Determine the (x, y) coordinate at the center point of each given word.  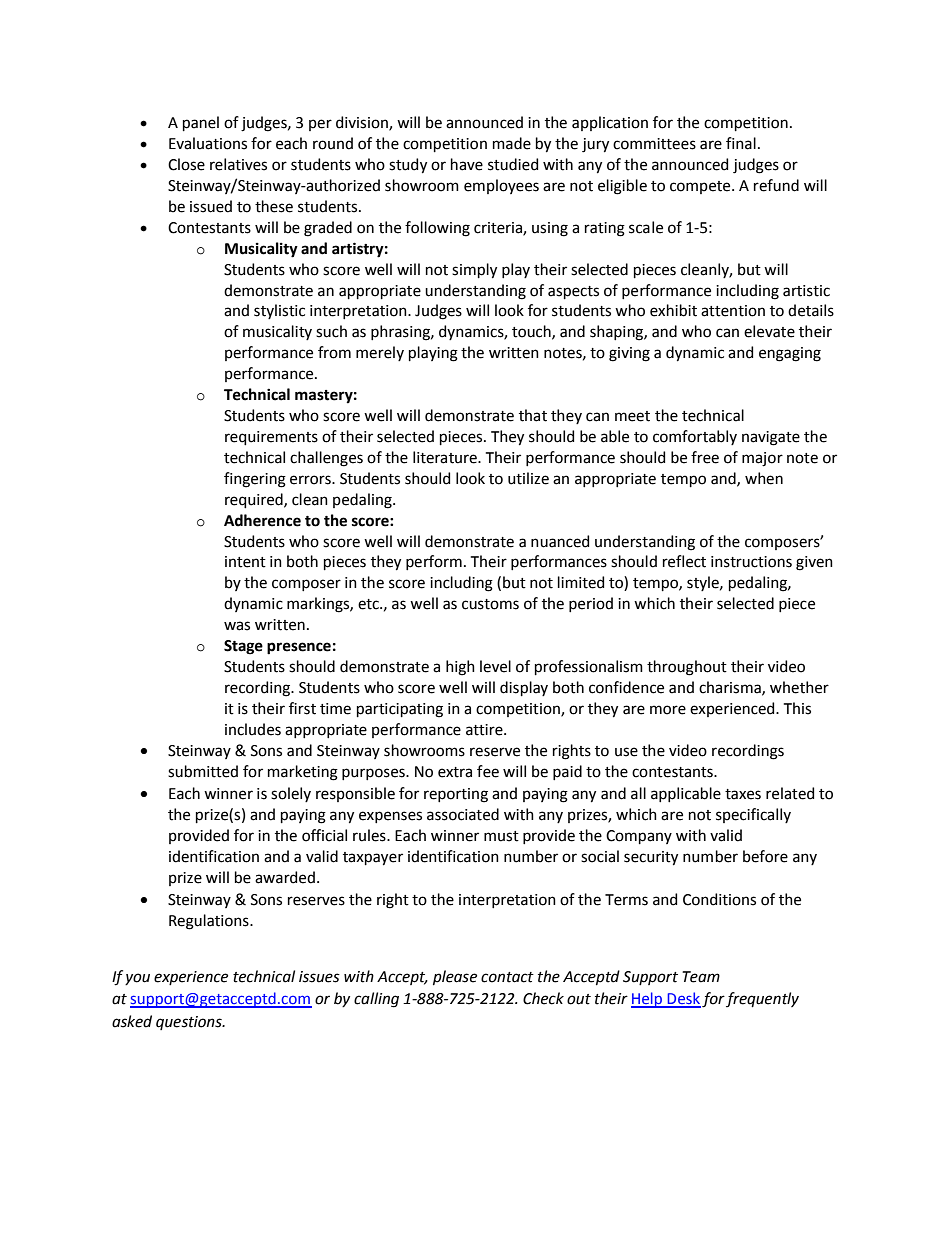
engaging (790, 354)
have (467, 164)
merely (380, 353)
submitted (203, 771)
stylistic (279, 311)
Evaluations (208, 143)
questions (190, 1023)
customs (490, 604)
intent (245, 562)
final (741, 143)
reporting (456, 795)
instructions (751, 562)
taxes (743, 794)
